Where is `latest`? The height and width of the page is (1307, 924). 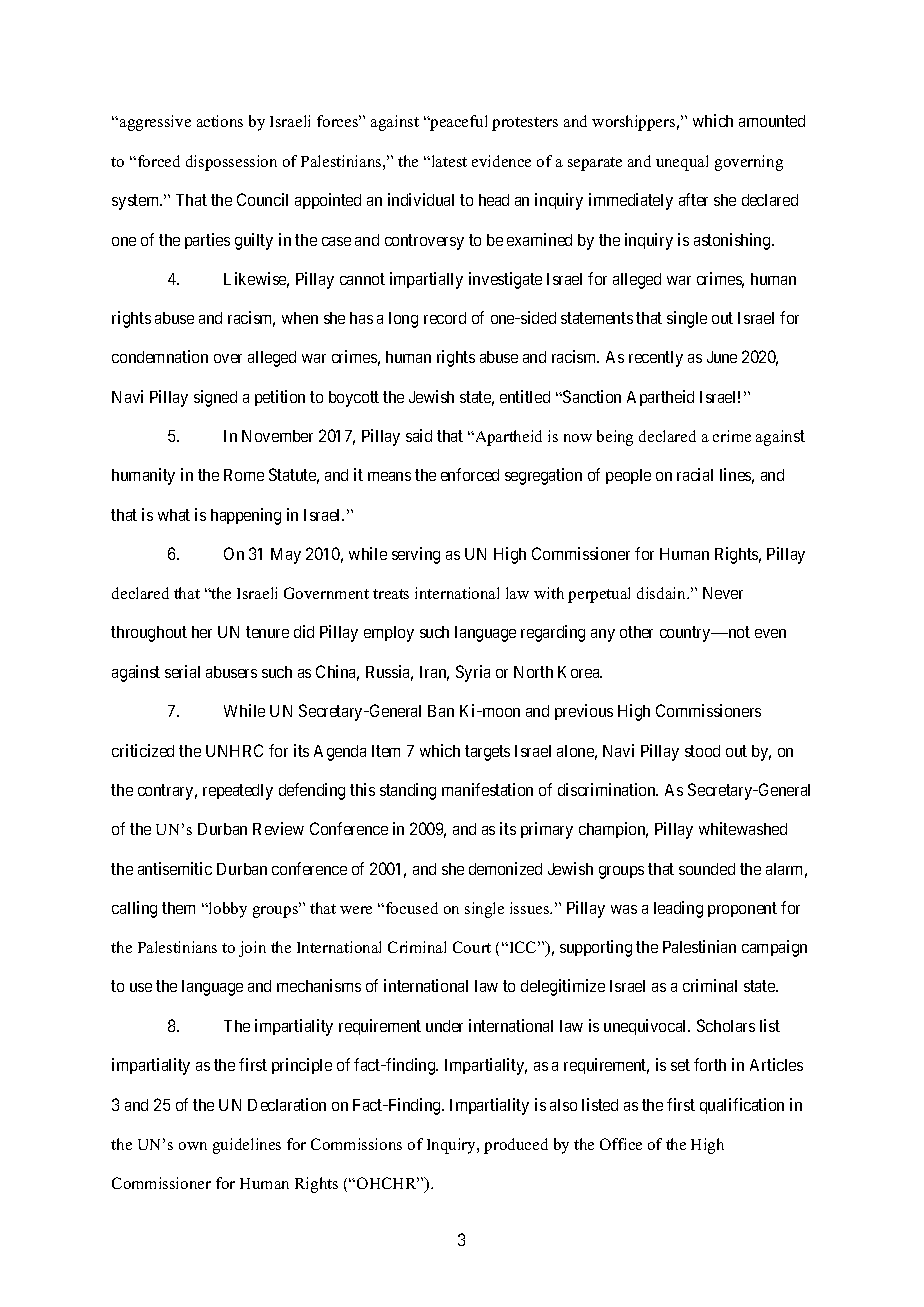 latest is located at coordinates (448, 161).
